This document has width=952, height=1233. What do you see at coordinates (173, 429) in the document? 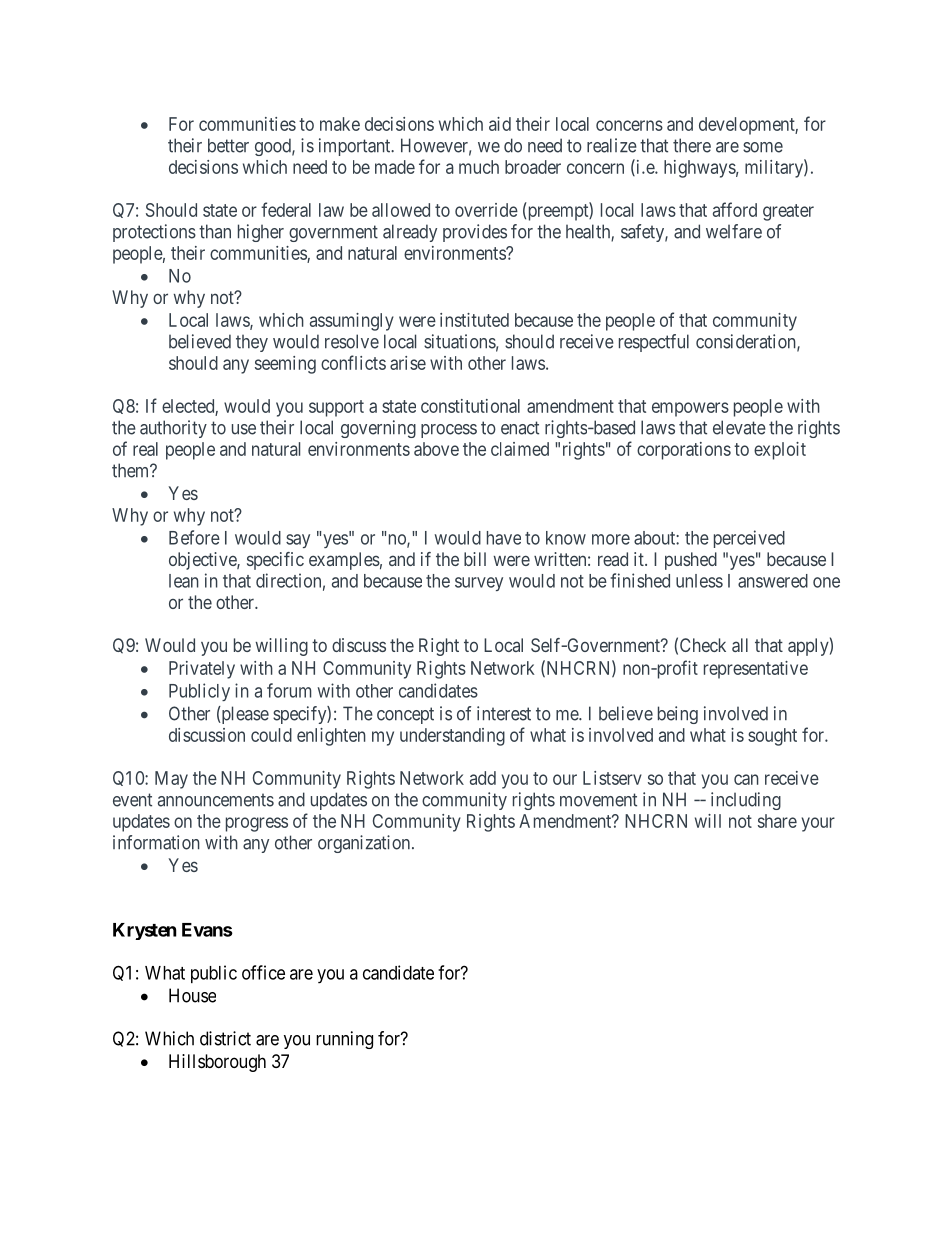
I see `authority` at bounding box center [173, 429].
